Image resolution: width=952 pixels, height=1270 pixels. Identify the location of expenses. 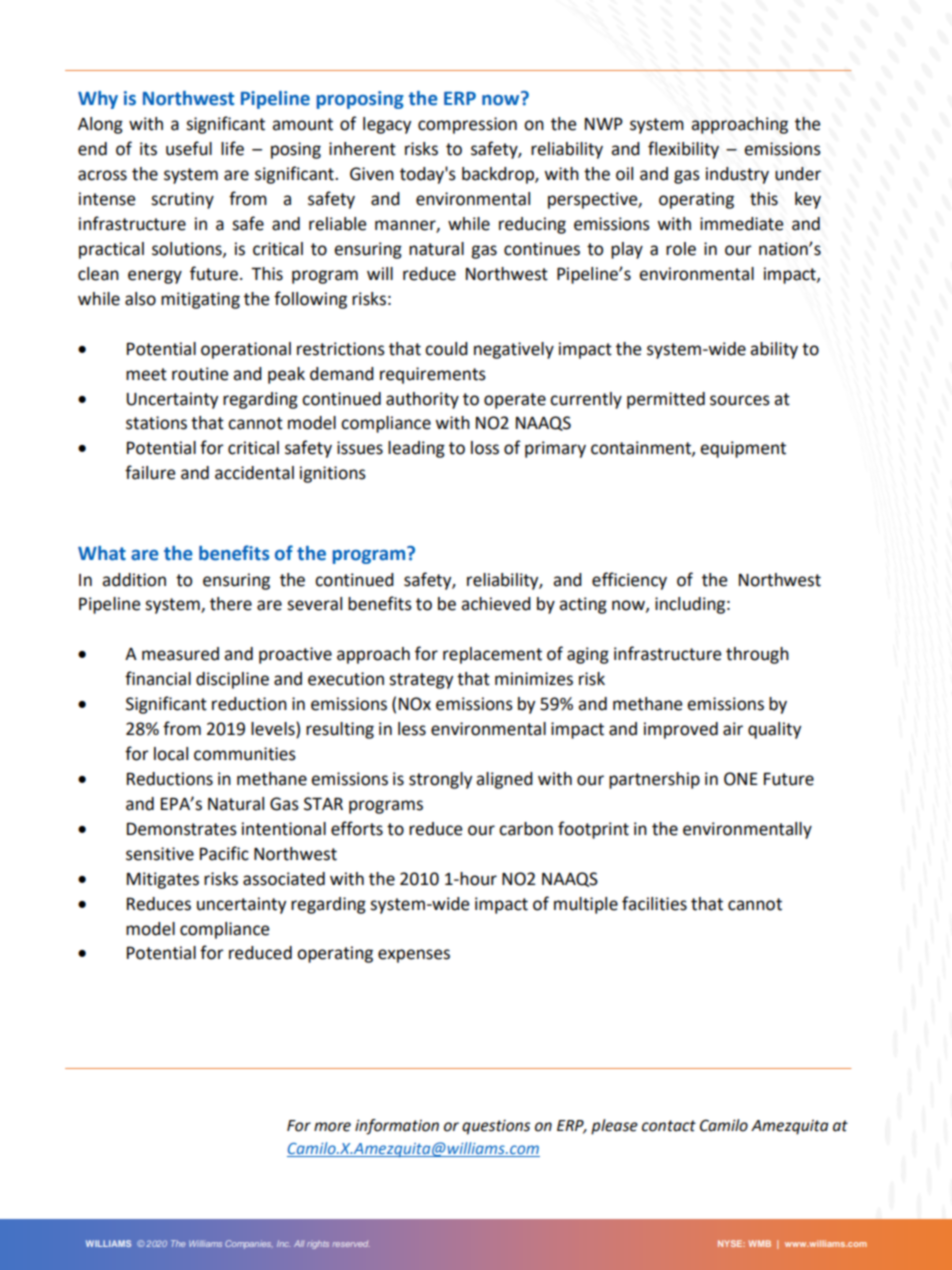
(414, 956).
